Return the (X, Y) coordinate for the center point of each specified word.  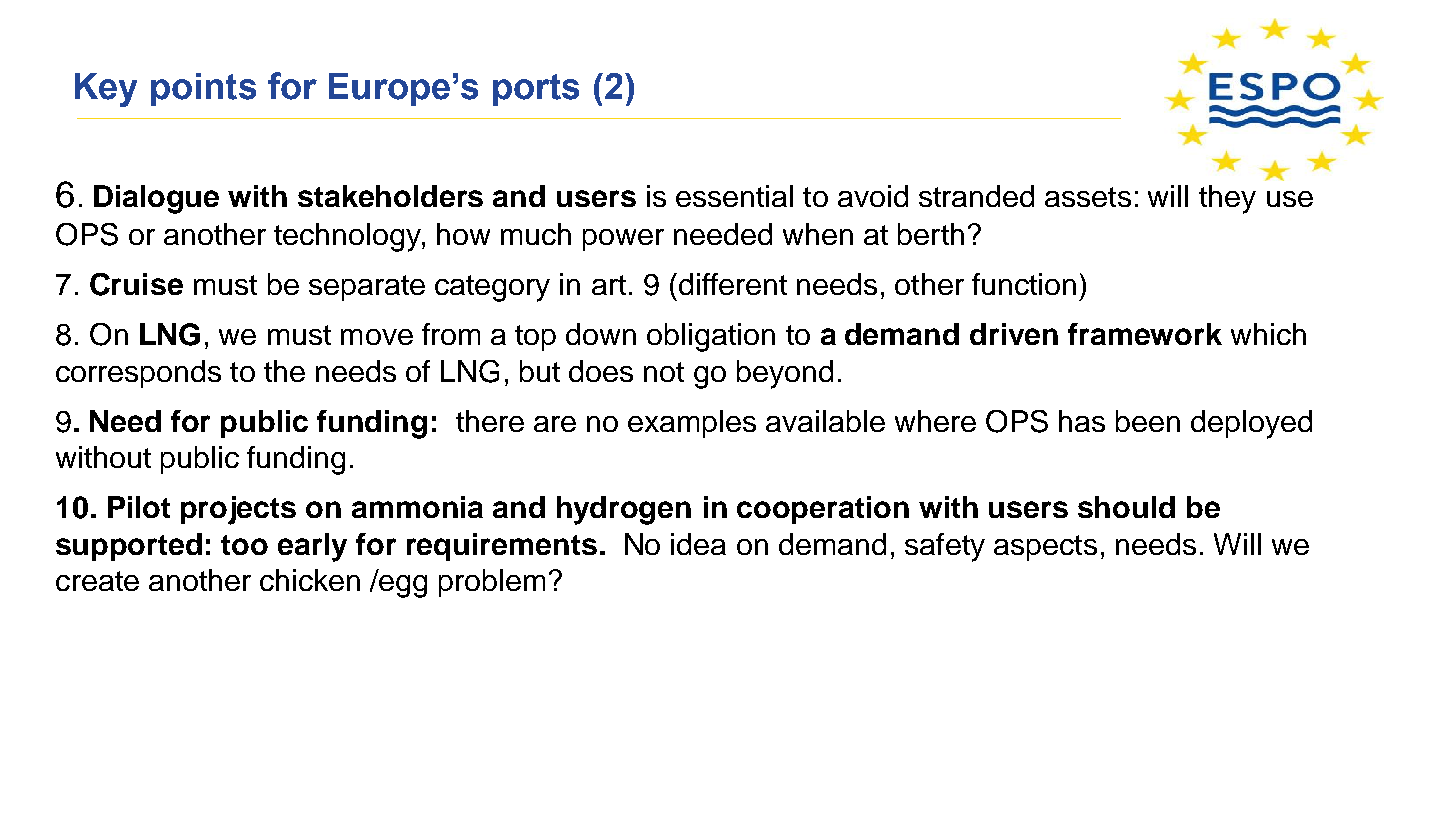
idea (698, 544)
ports (536, 90)
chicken (310, 580)
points (203, 89)
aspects (1045, 548)
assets (1088, 197)
